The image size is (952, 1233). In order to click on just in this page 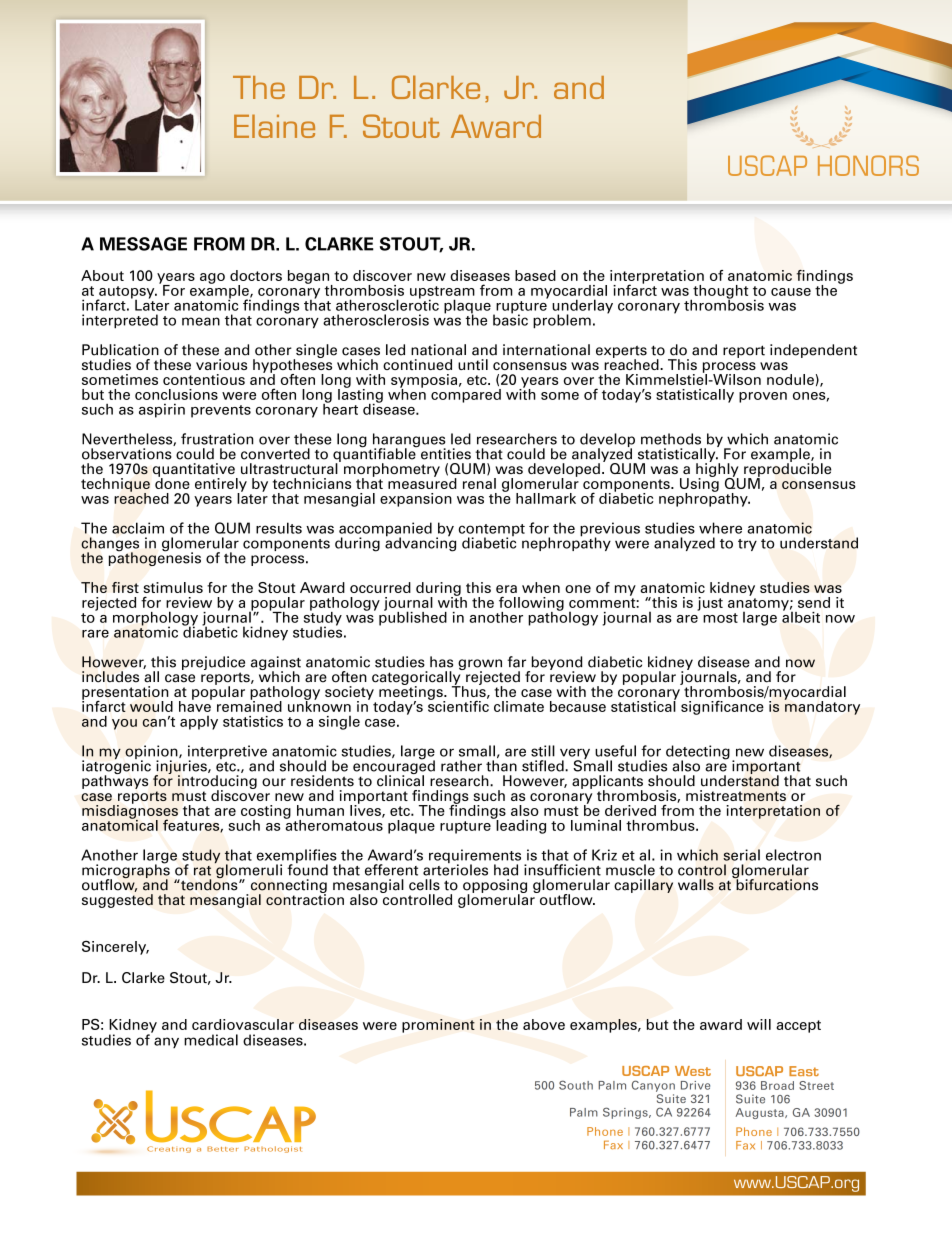, I will do `click(710, 604)`.
